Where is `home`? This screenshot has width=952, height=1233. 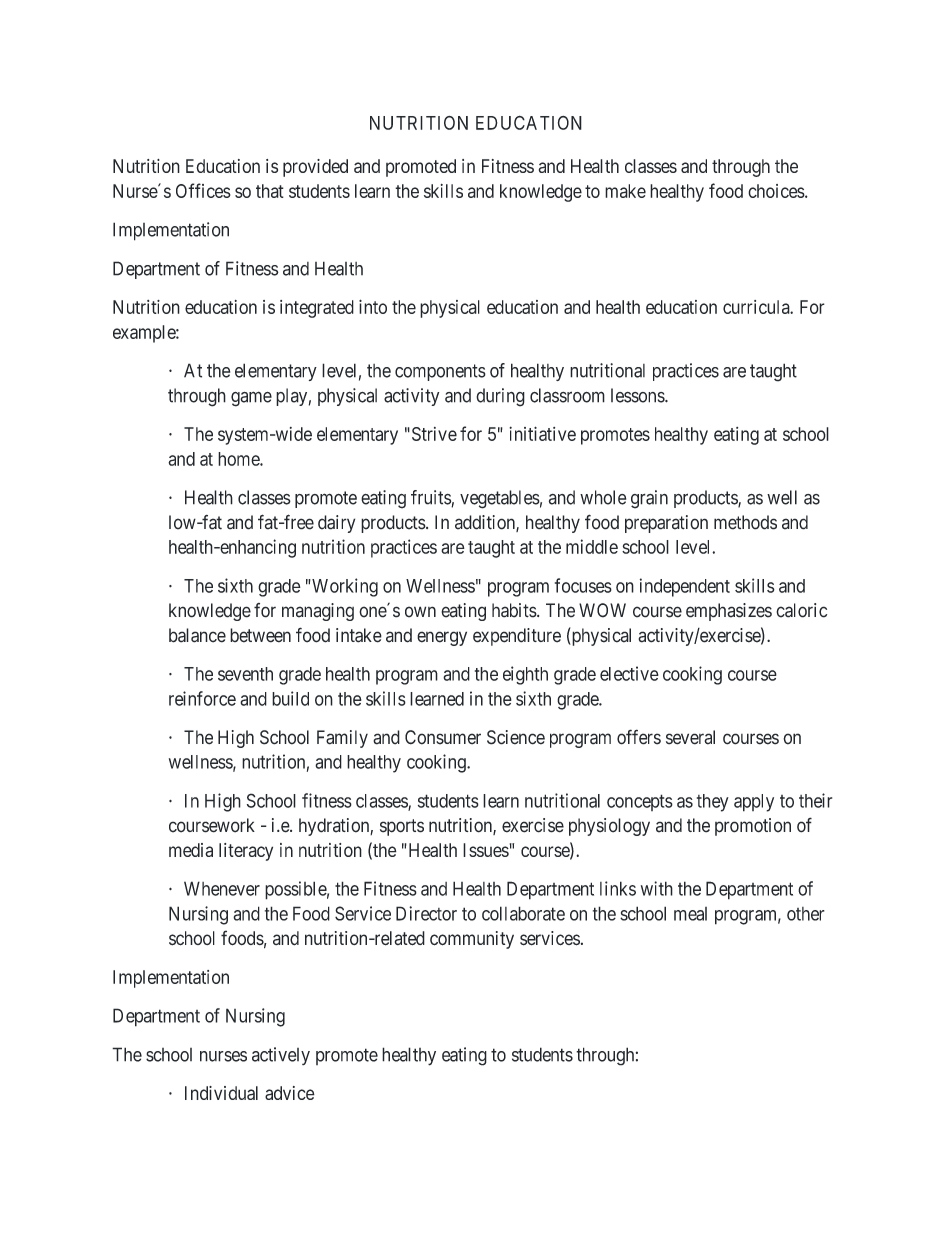 home is located at coordinates (239, 459).
